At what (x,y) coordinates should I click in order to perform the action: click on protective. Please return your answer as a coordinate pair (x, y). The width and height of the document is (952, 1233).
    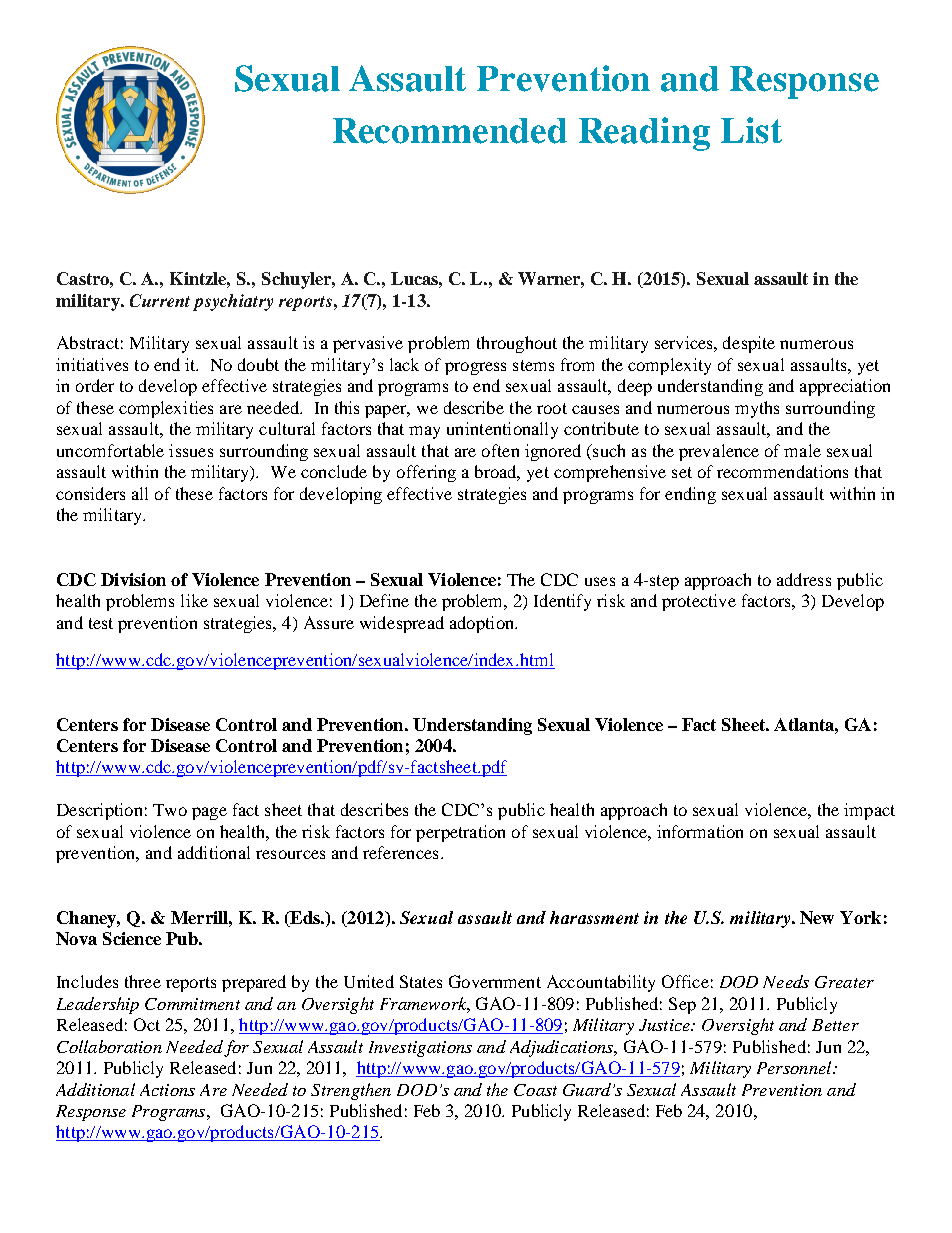
    Looking at the image, I should click on (699, 602).
